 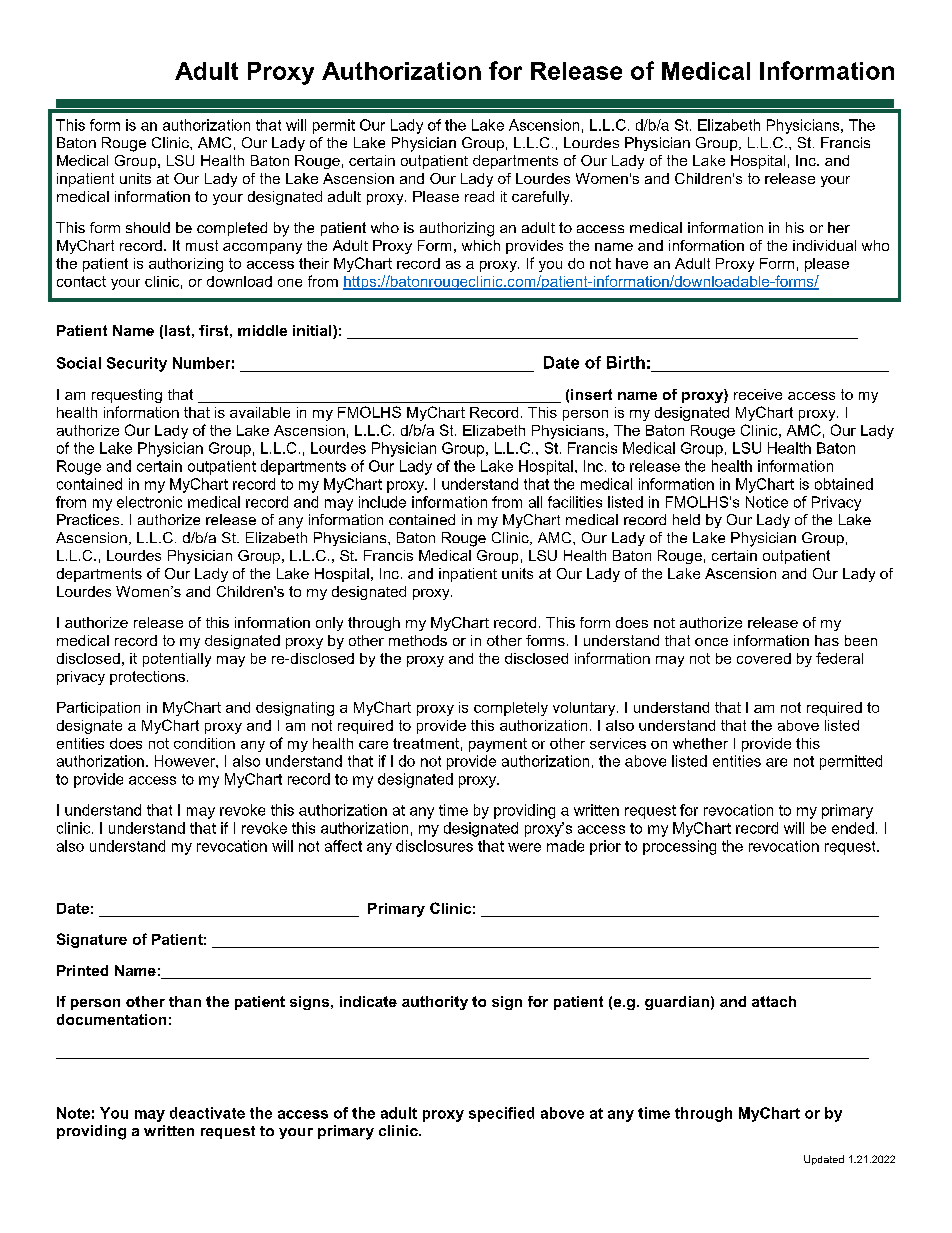 What do you see at coordinates (434, 846) in the screenshot?
I see `disclosures` at bounding box center [434, 846].
